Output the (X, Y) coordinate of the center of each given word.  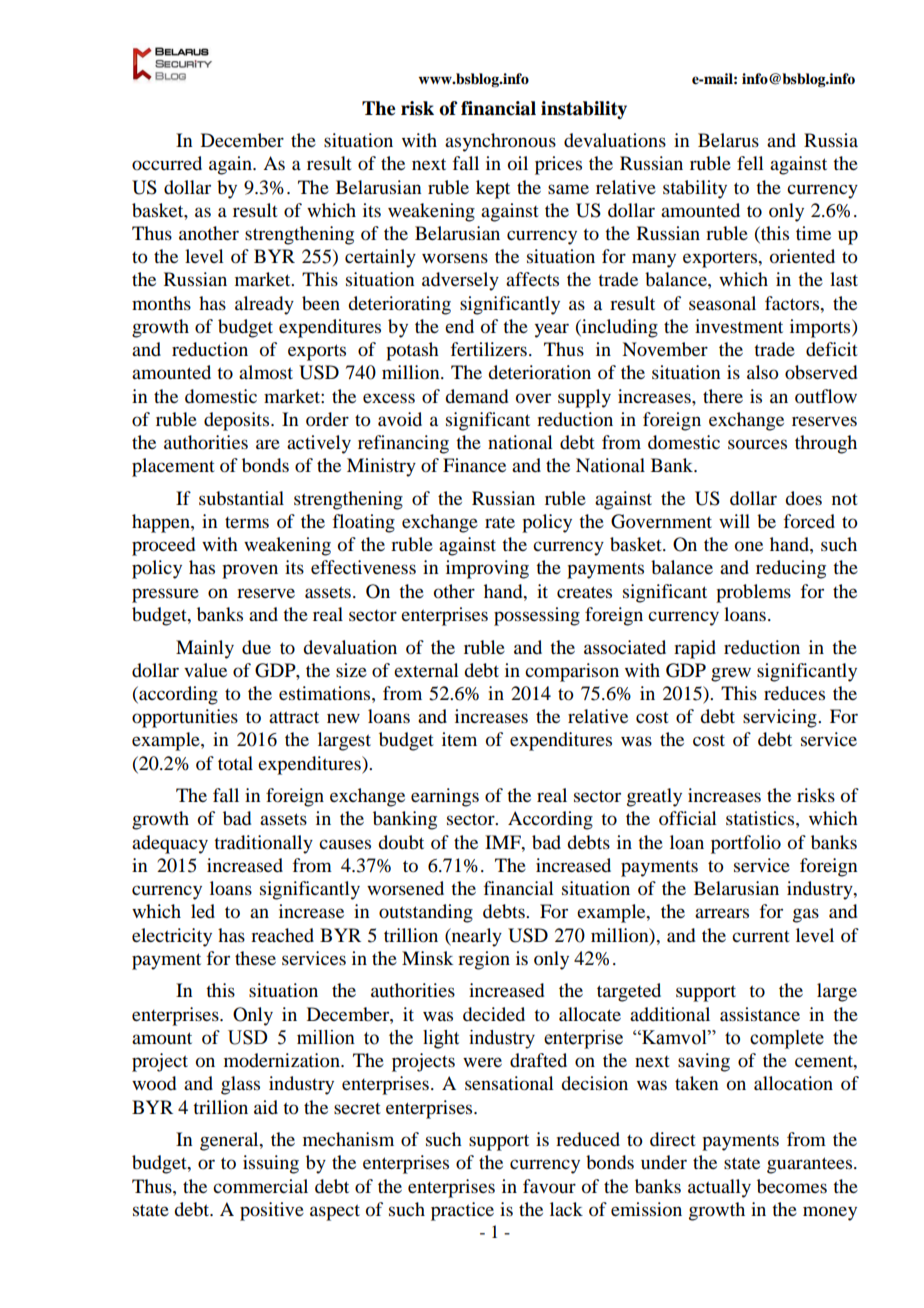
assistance (760, 1014)
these (255, 958)
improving (487, 569)
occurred (167, 163)
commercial (260, 1186)
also (763, 372)
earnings (445, 797)
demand (476, 396)
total (235, 763)
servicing (781, 718)
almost (266, 372)
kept (493, 189)
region (484, 960)
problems (753, 593)
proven (250, 571)
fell (750, 163)
